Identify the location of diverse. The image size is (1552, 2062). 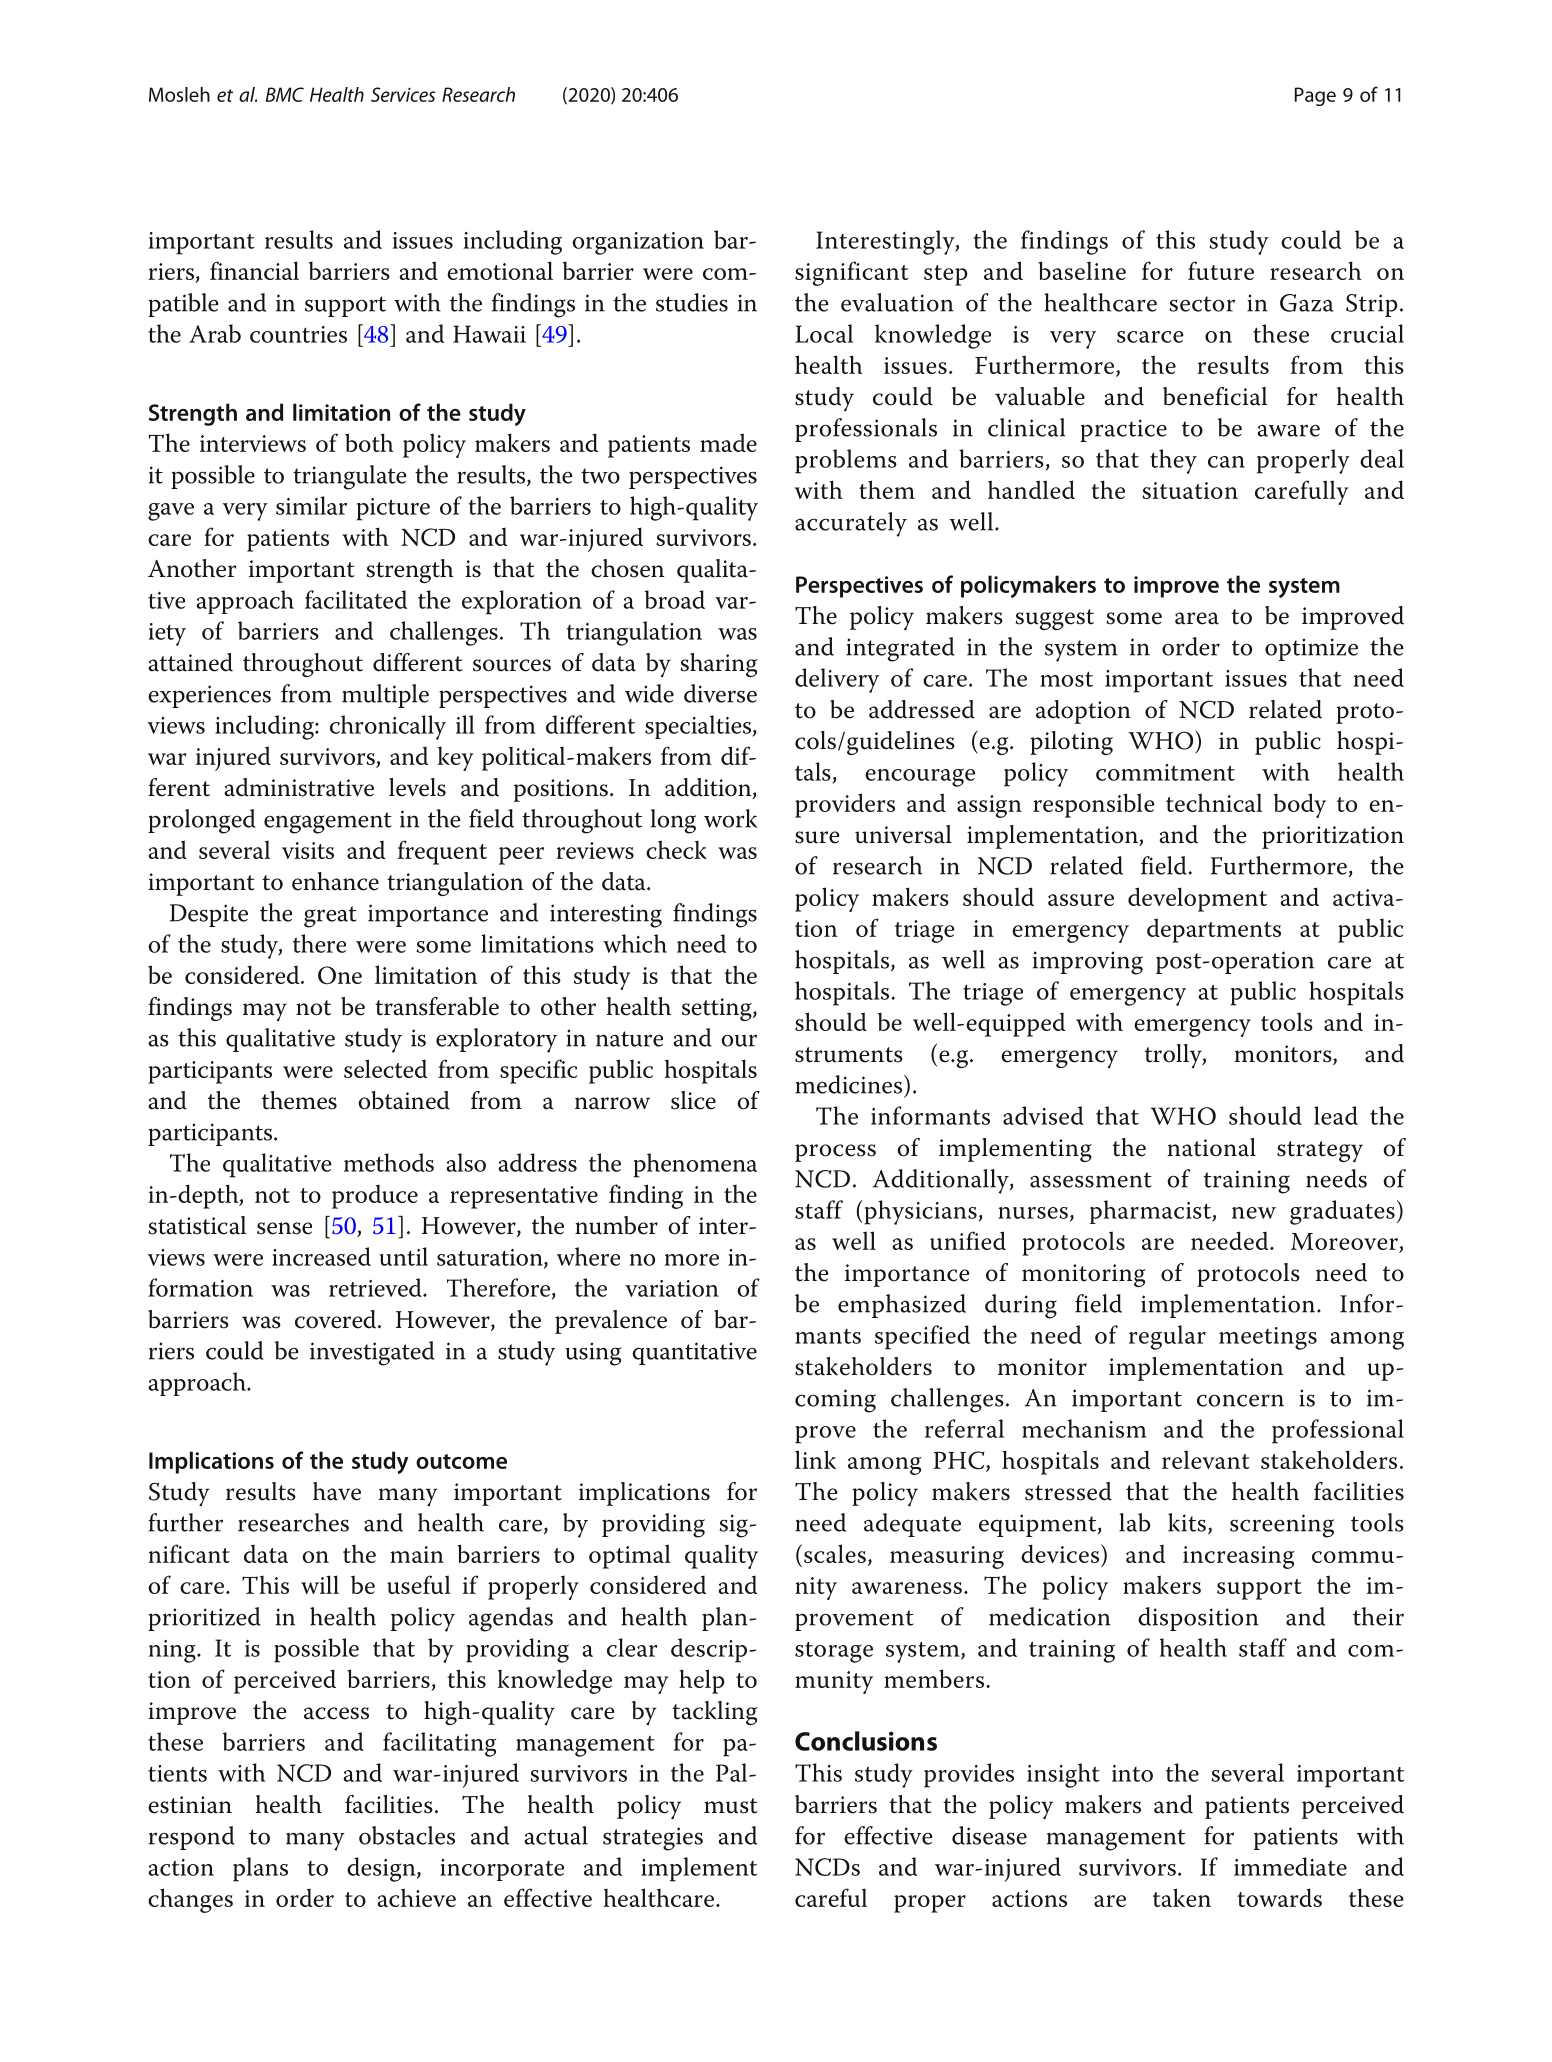
(720, 693).
